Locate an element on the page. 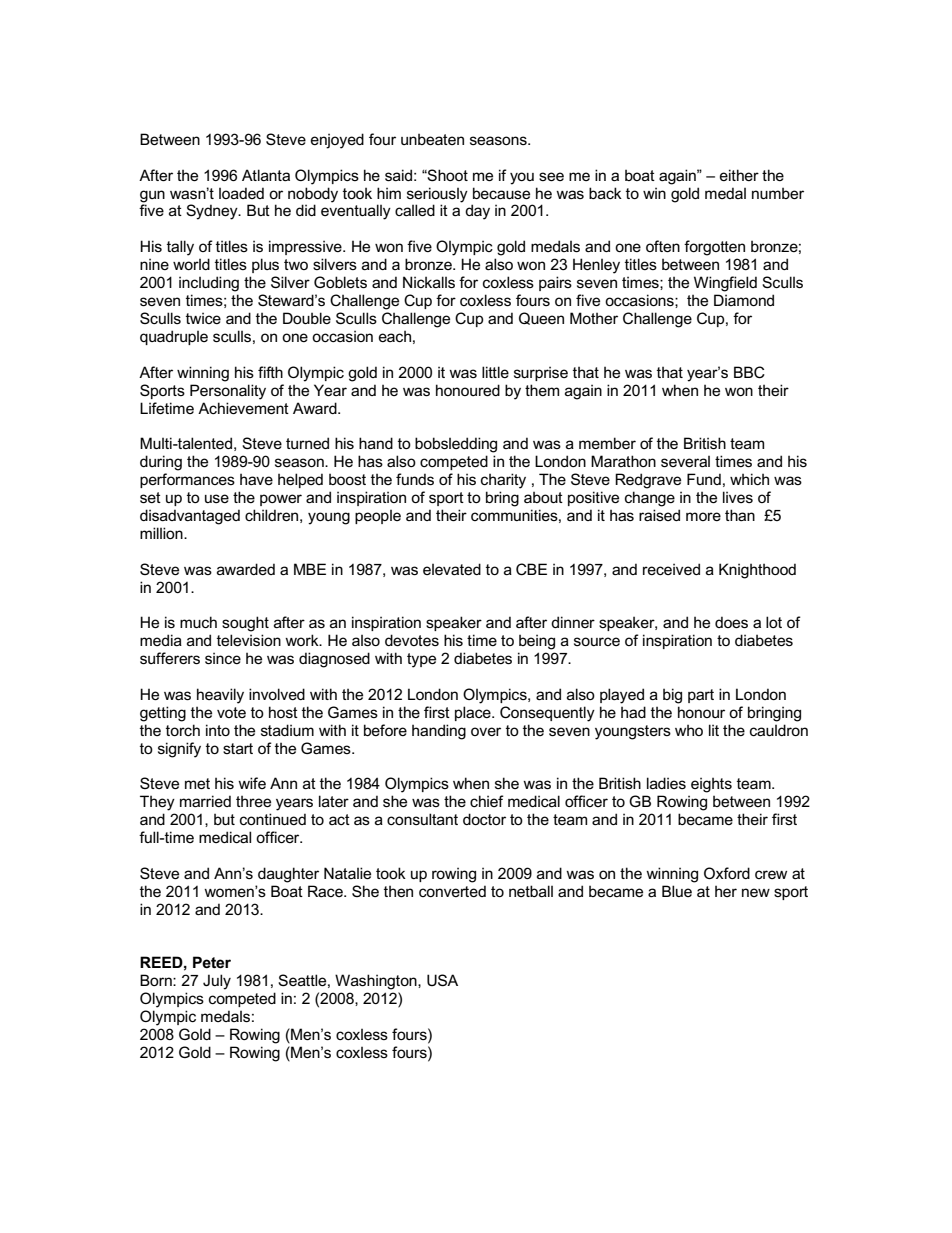  part is located at coordinates (701, 696).
